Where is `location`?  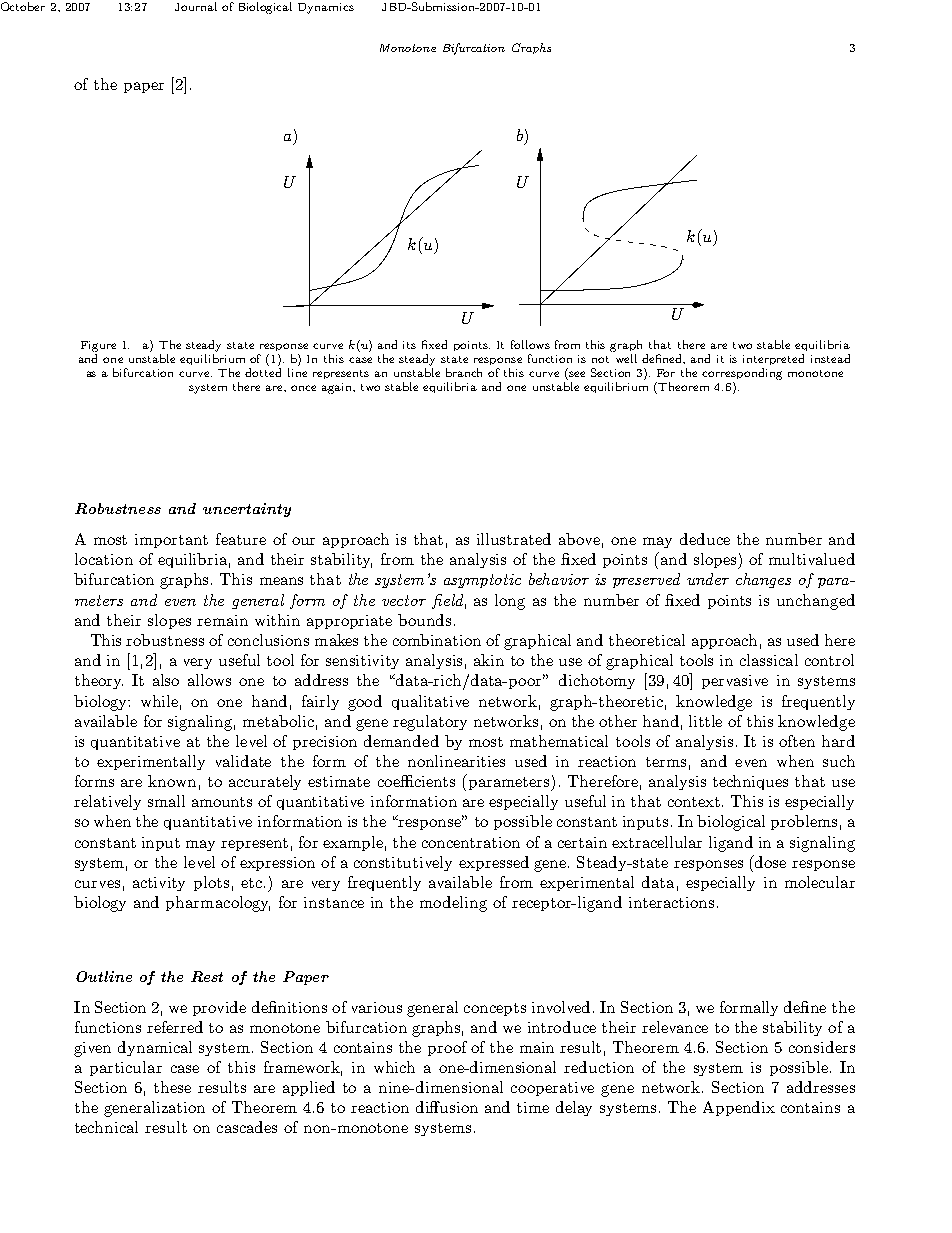 location is located at coordinates (104, 559).
